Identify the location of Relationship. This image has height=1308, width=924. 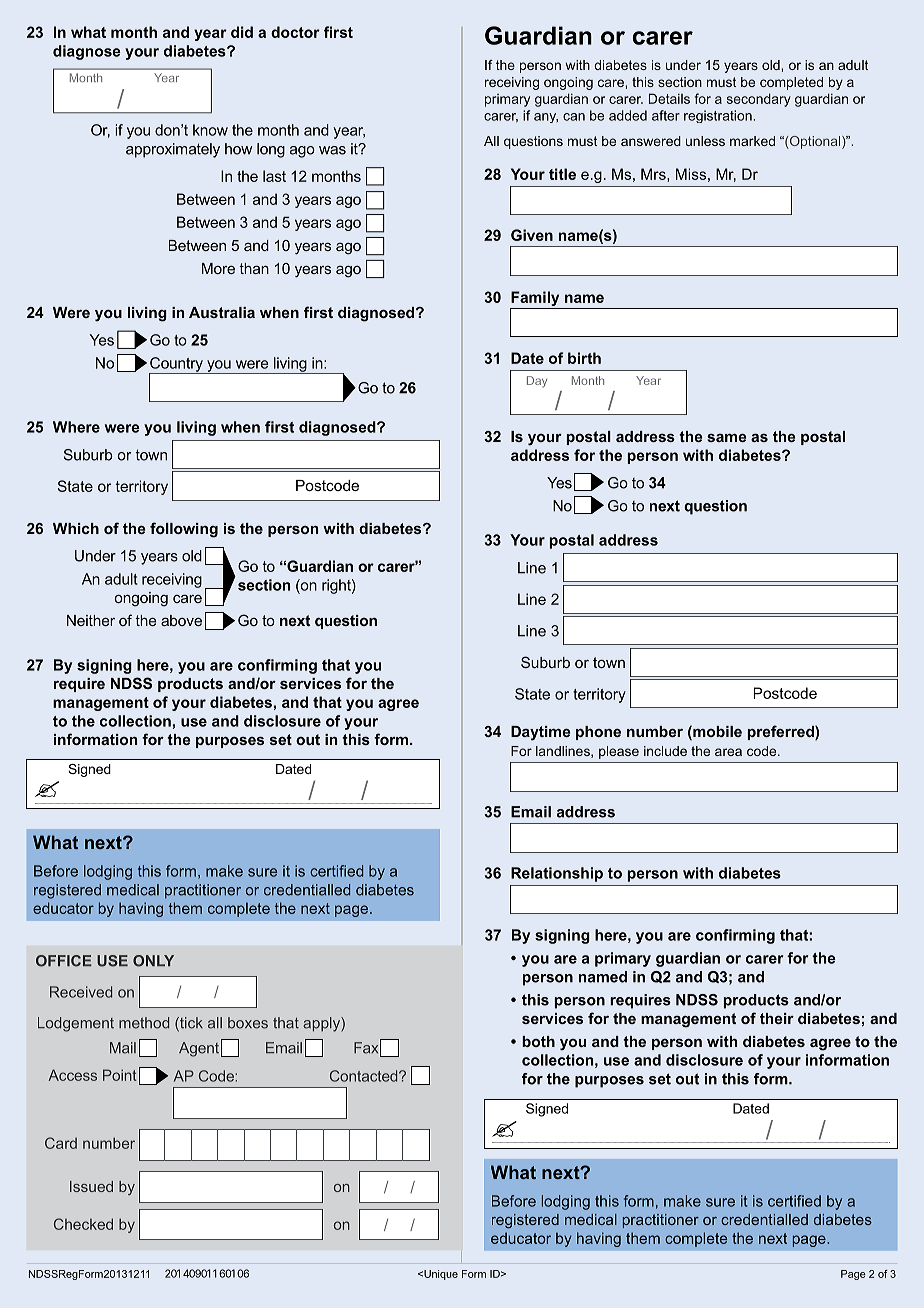
(557, 874).
